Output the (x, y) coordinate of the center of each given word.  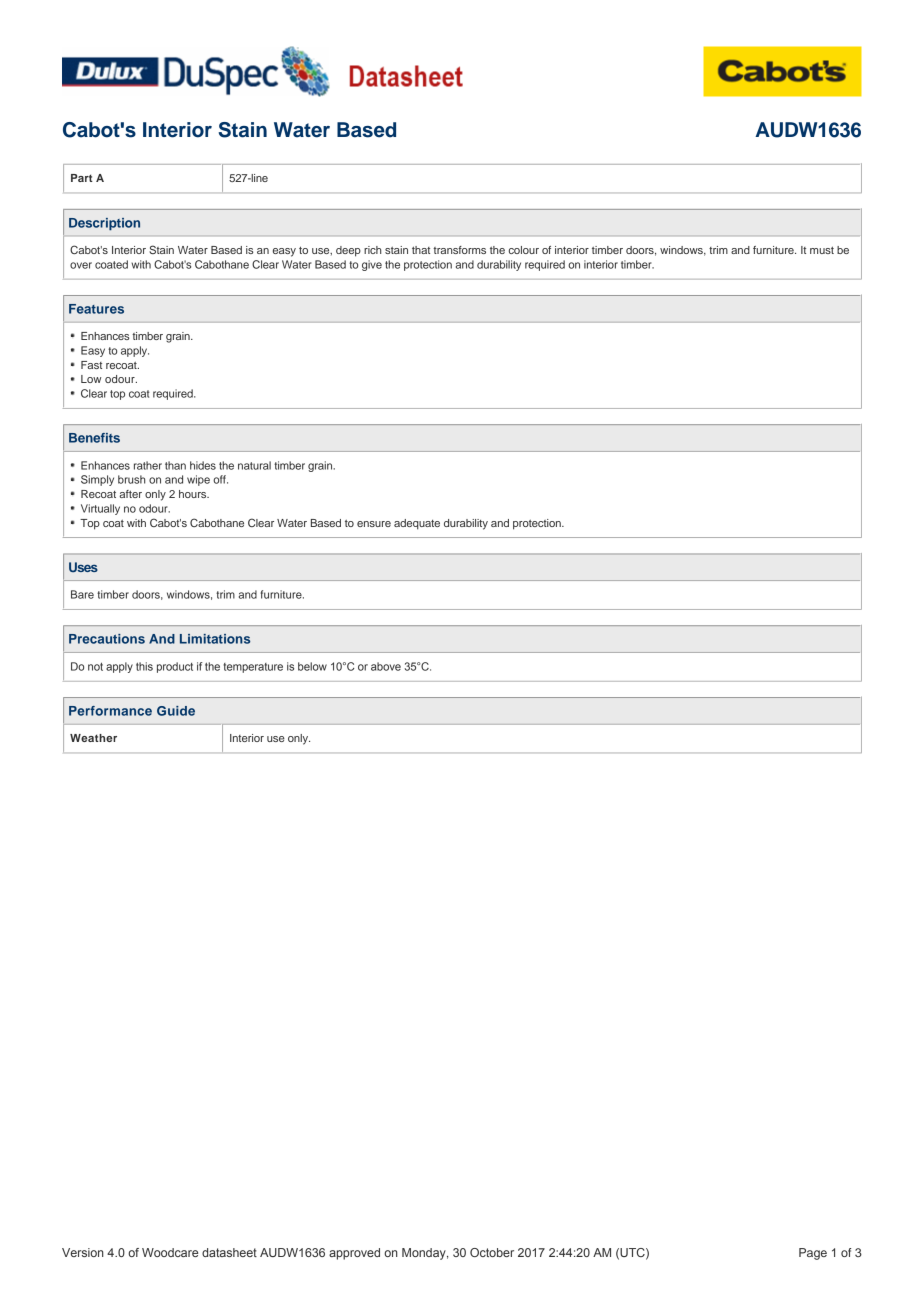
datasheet (229, 1252)
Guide (176, 711)
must (822, 250)
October (492, 1252)
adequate (417, 524)
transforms (459, 250)
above (386, 666)
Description (104, 224)
